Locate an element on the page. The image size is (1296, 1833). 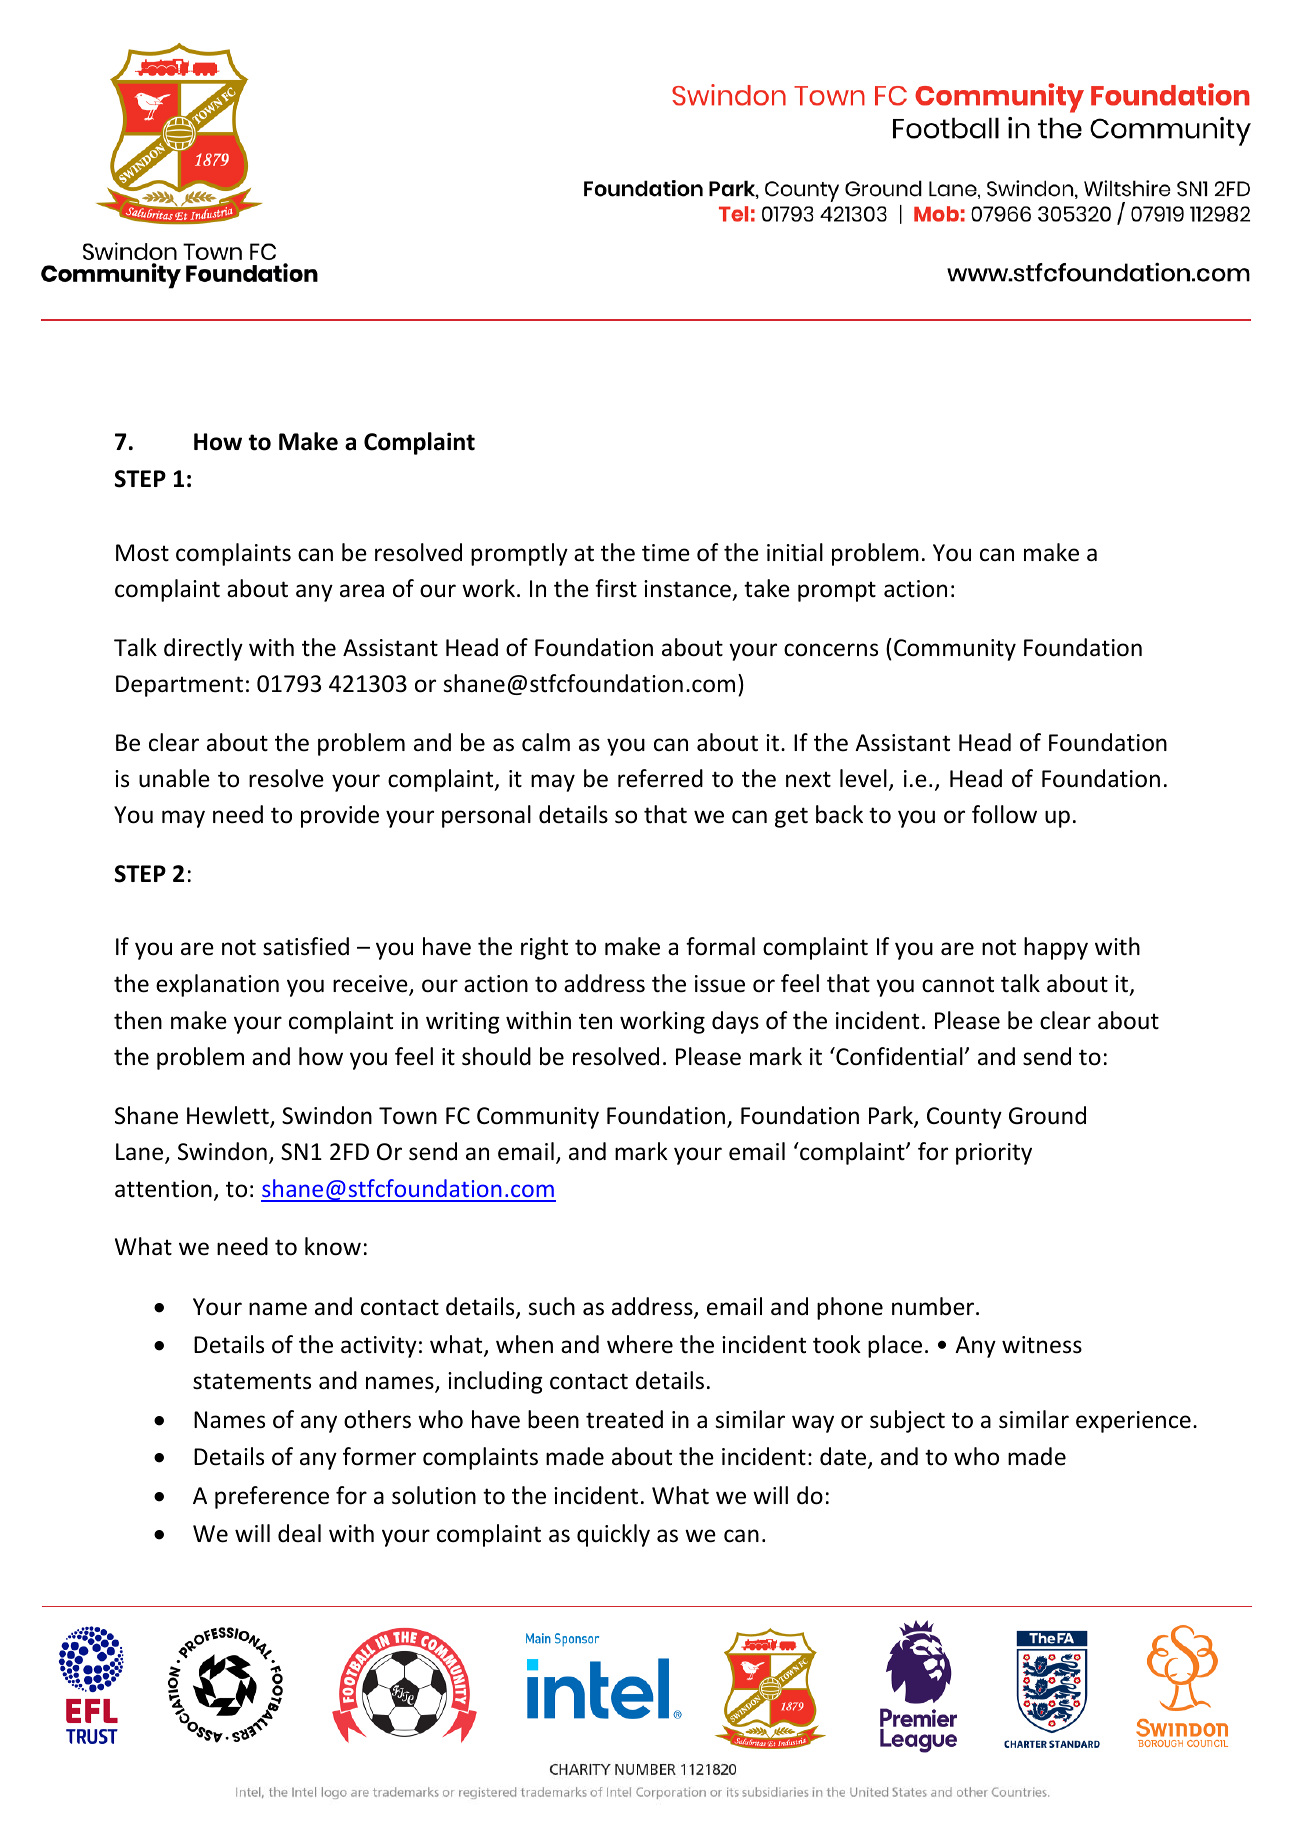
initial is located at coordinates (795, 552).
